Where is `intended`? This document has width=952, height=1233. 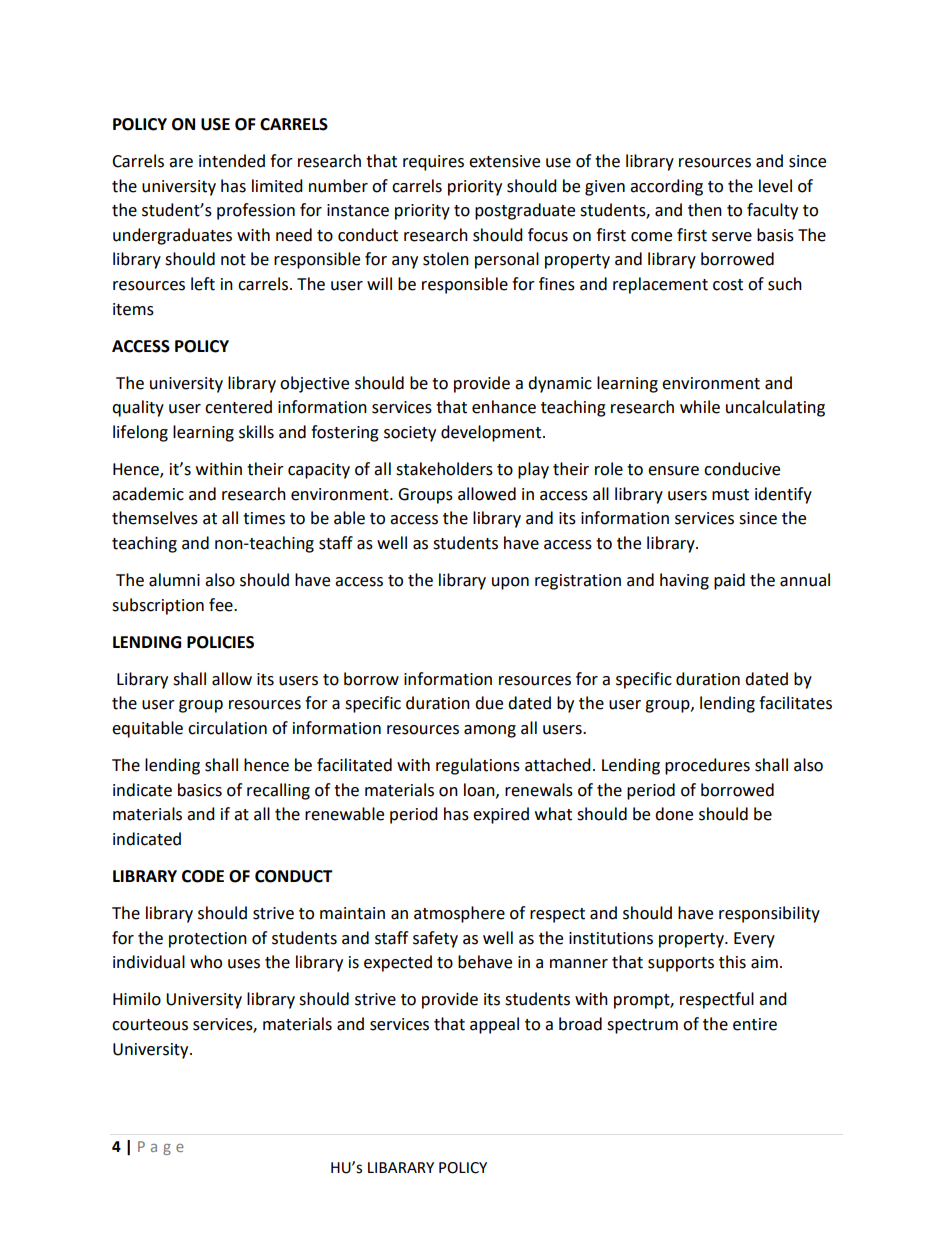 intended is located at coordinates (232, 161).
